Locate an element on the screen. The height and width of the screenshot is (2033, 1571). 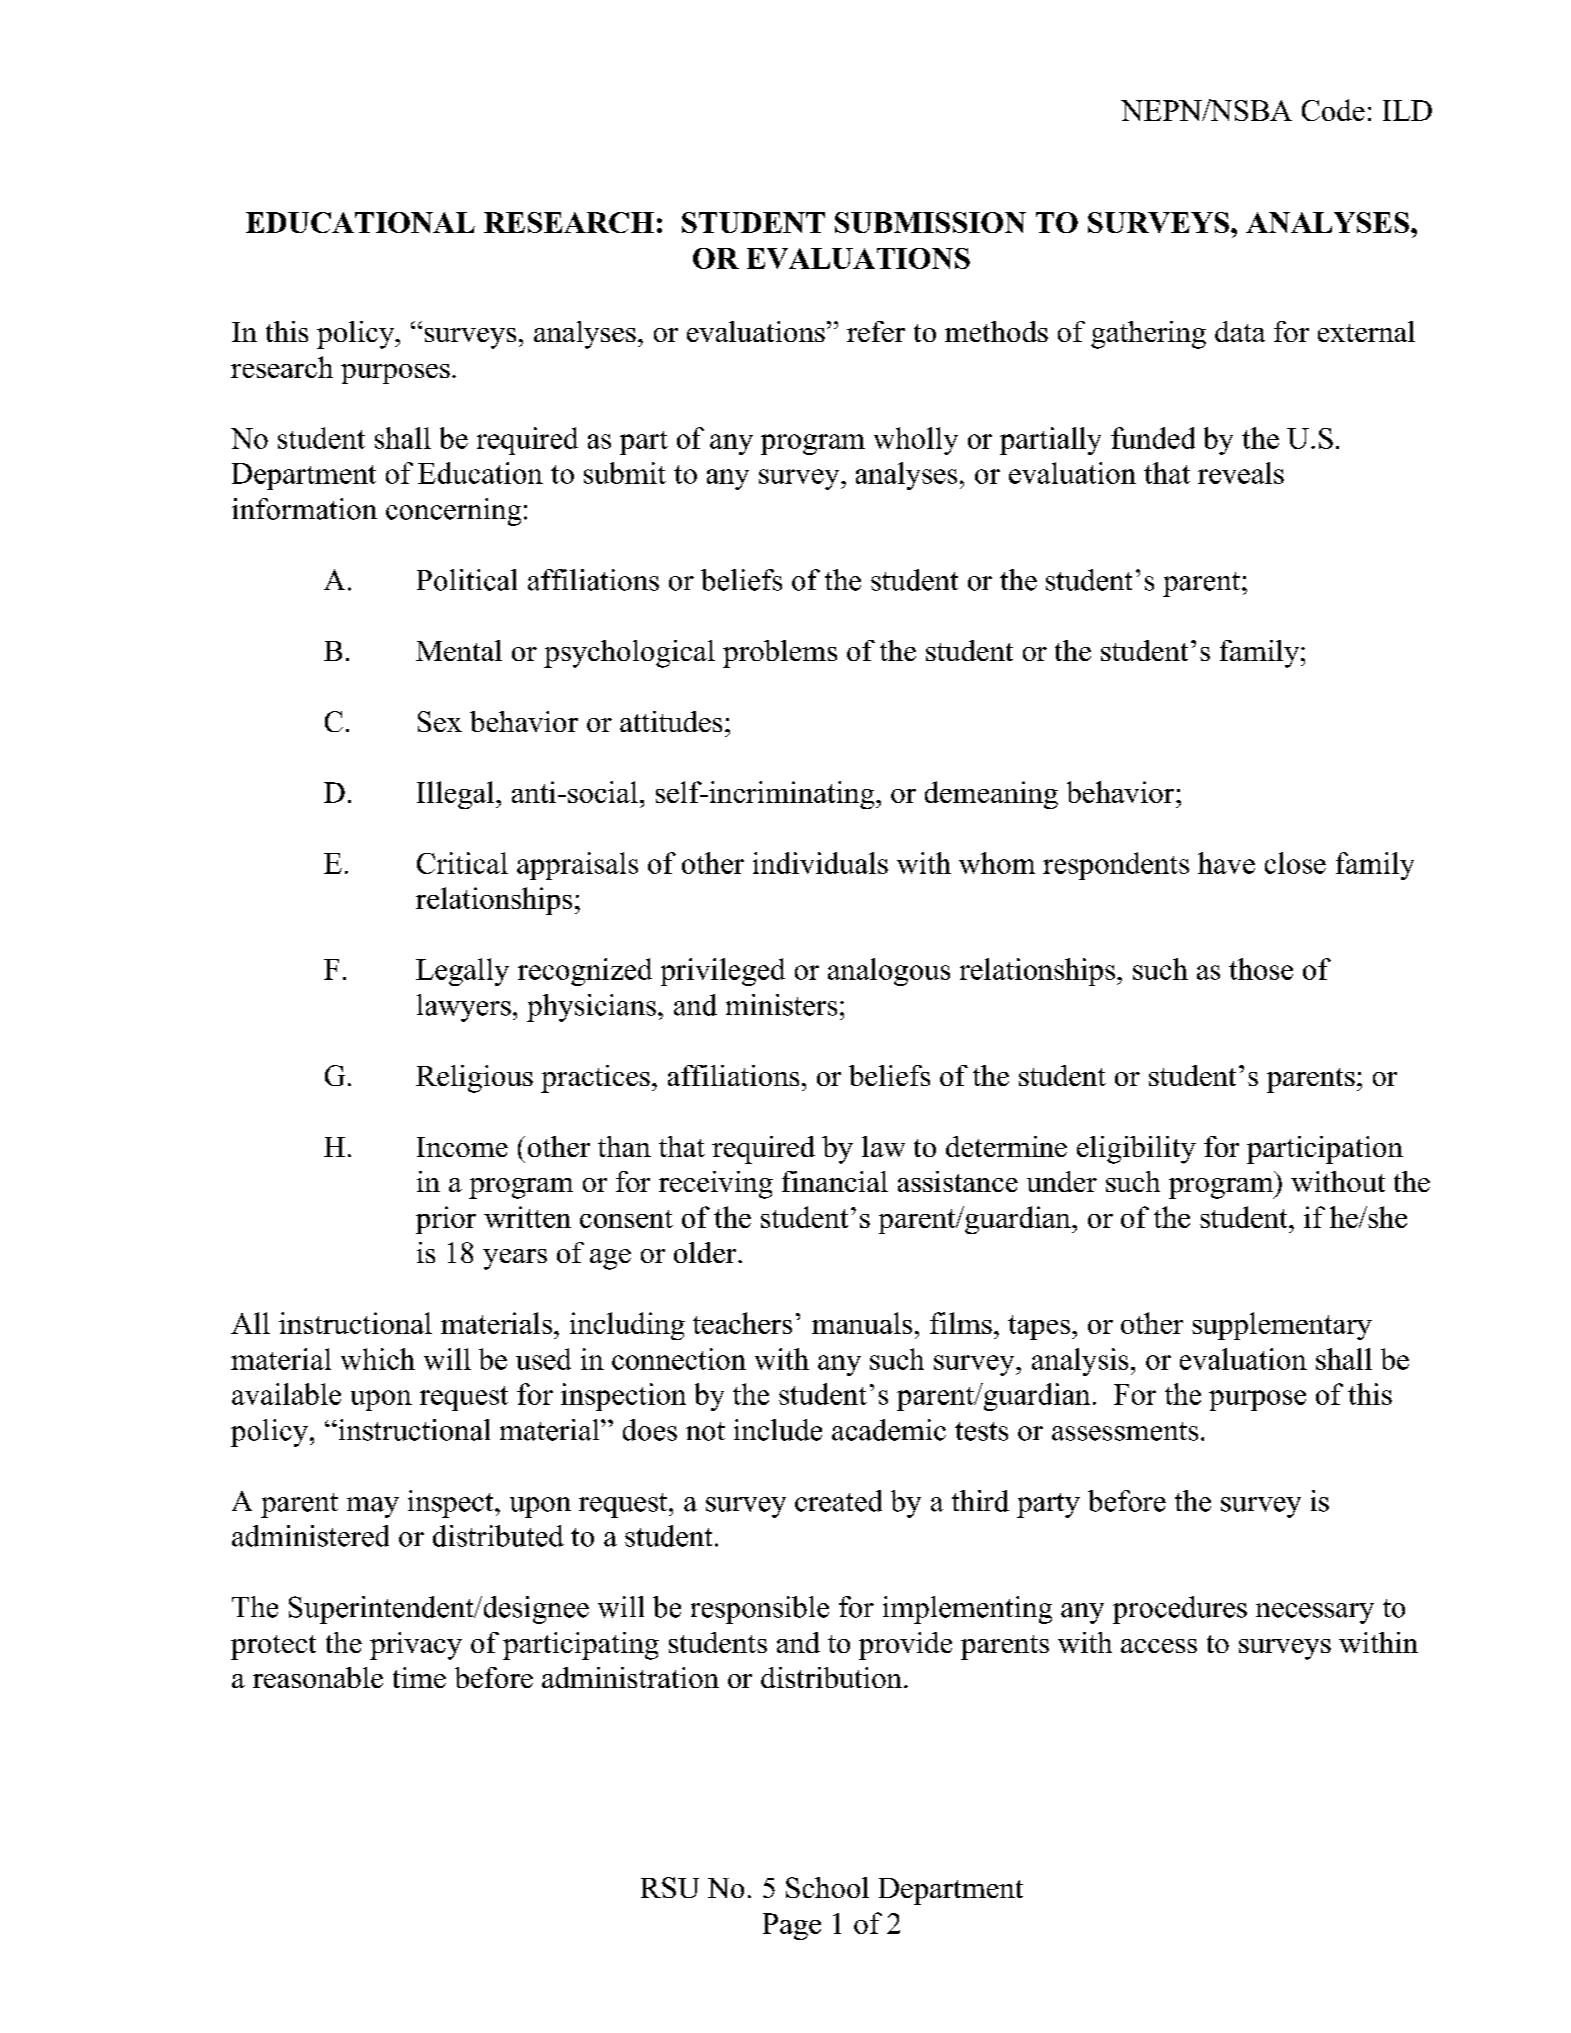
ministers is located at coordinates (781, 1005).
